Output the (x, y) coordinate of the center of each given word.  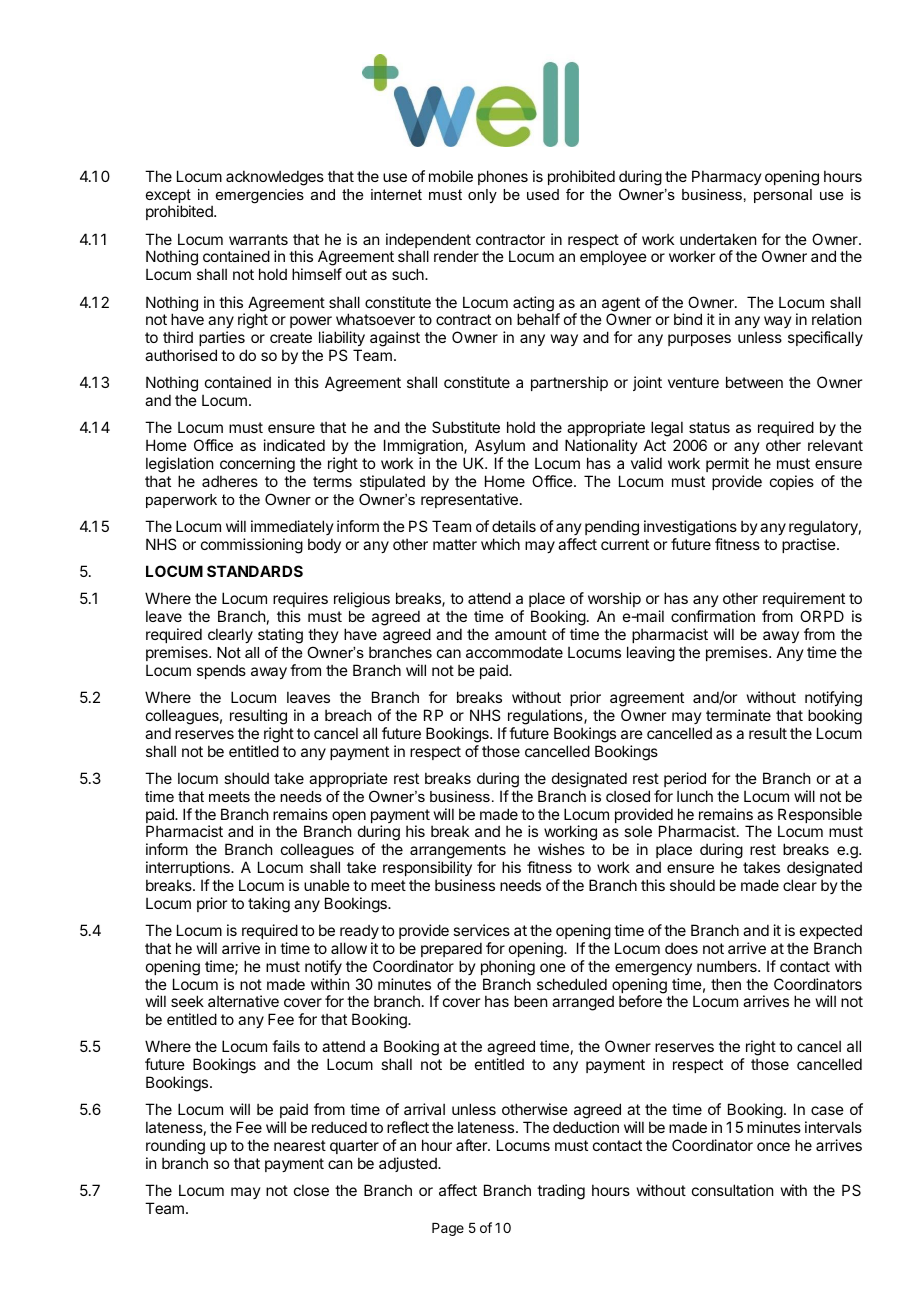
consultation (732, 1190)
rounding (175, 1148)
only (482, 196)
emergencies (260, 196)
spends (221, 671)
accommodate (514, 652)
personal (783, 196)
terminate (738, 715)
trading (561, 1192)
